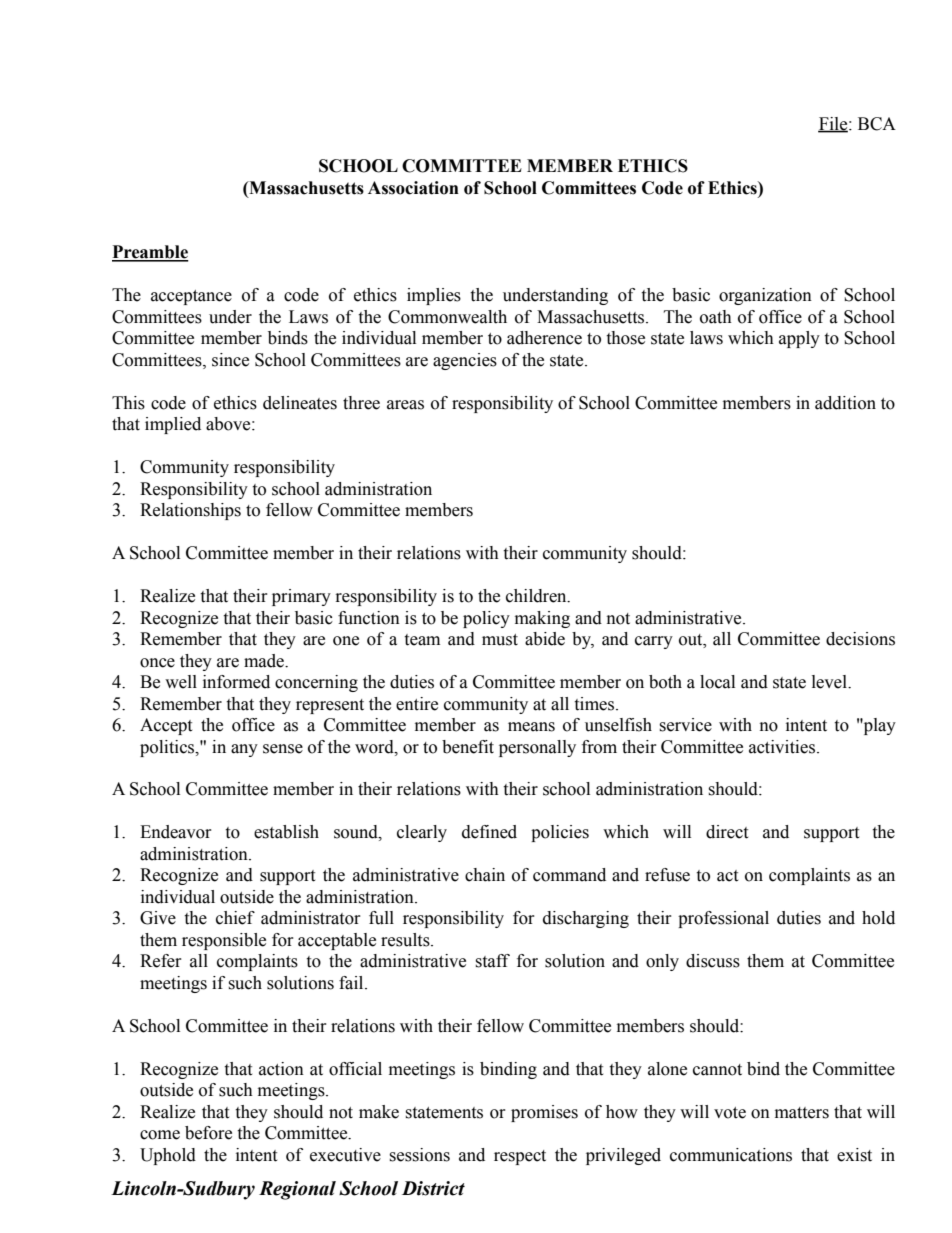 The image size is (952, 1233). What do you see at coordinates (150, 253) in the screenshot?
I see `Preamble` at bounding box center [150, 253].
